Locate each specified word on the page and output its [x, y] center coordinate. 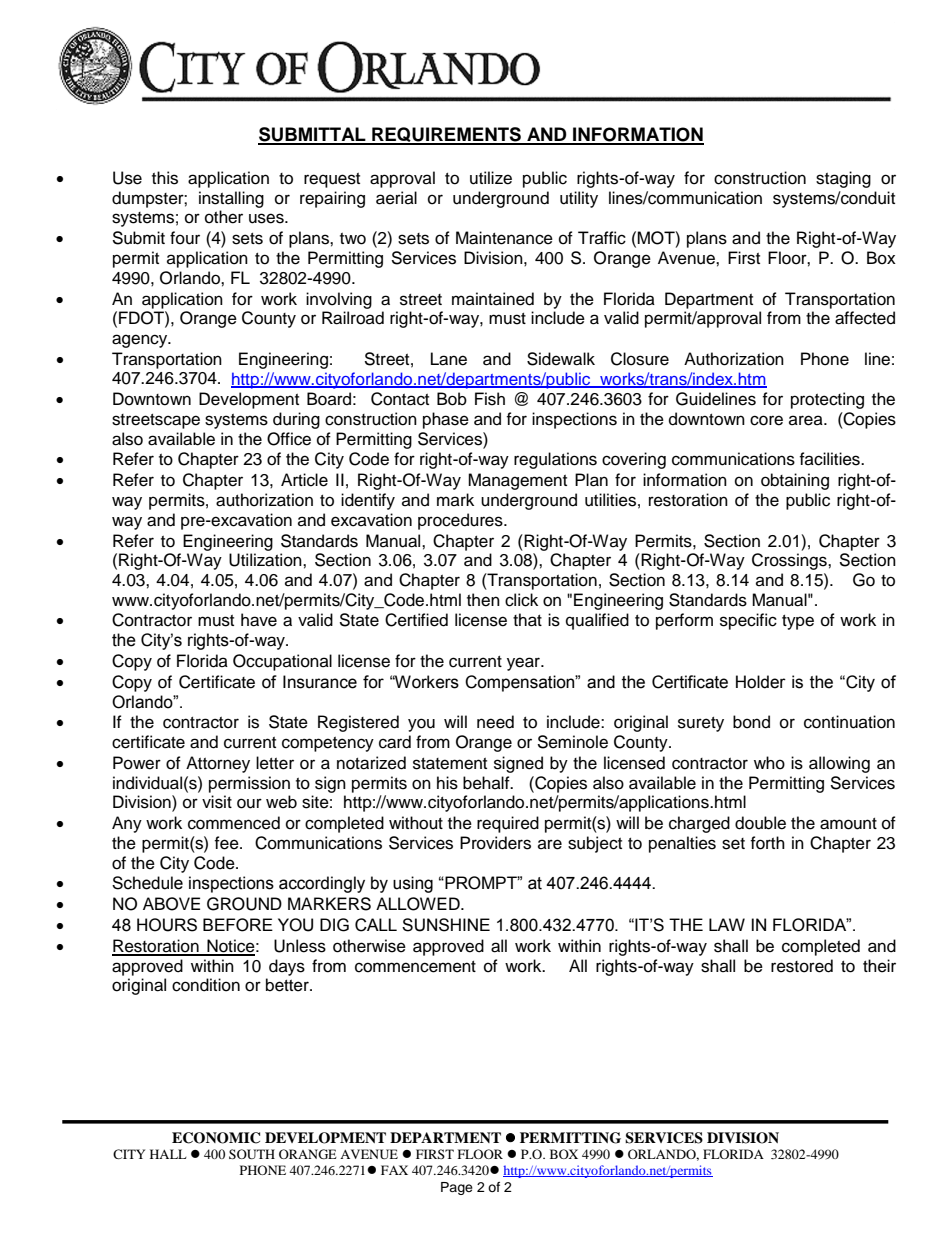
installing [231, 199]
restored [802, 966]
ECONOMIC [216, 1138]
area [807, 420]
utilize [491, 178]
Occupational [282, 662]
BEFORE [238, 925]
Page [457, 1188]
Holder [761, 682]
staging [843, 179]
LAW [727, 924]
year [524, 664]
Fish [490, 399]
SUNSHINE [446, 925]
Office [289, 439]
